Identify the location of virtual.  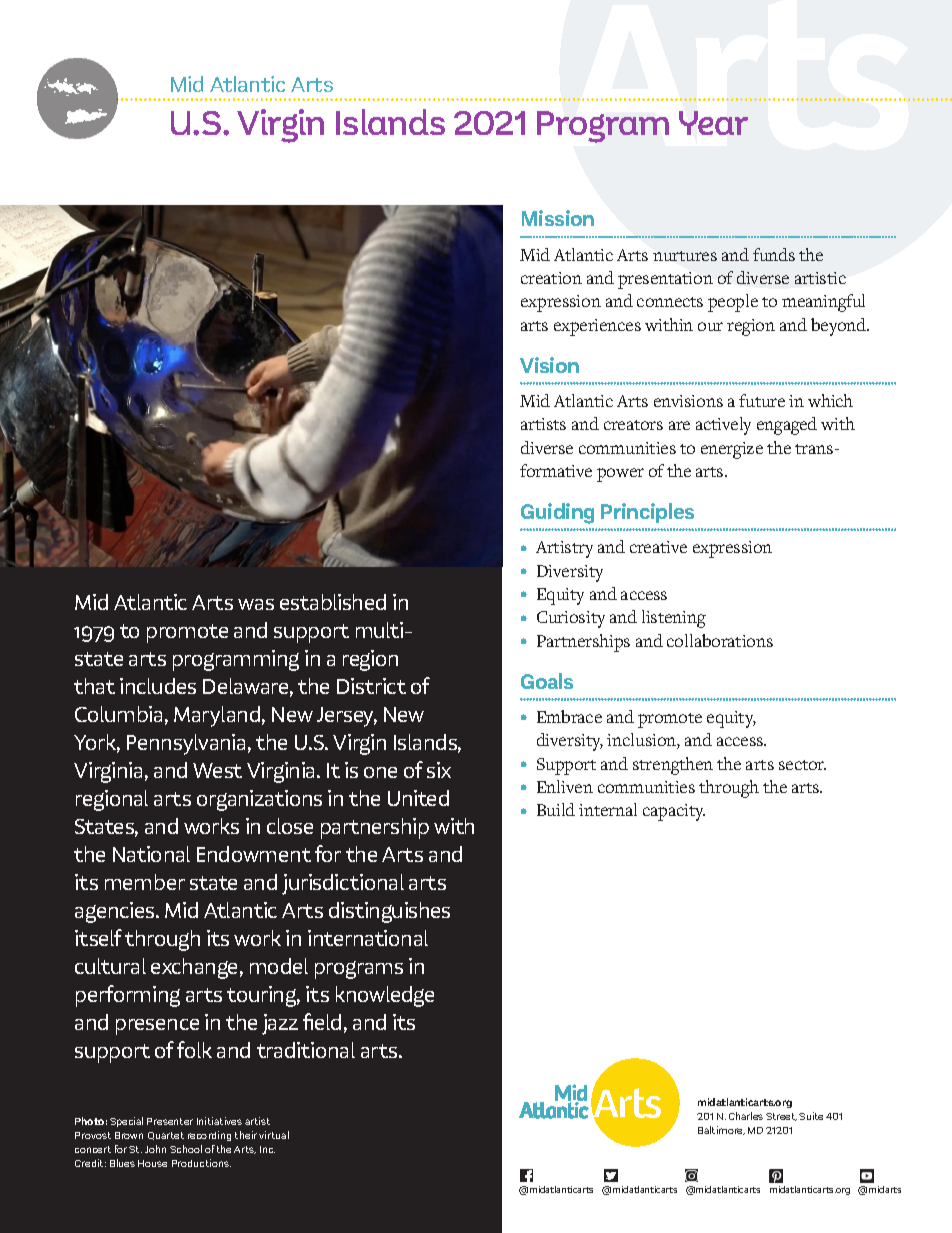
(274, 1135).
